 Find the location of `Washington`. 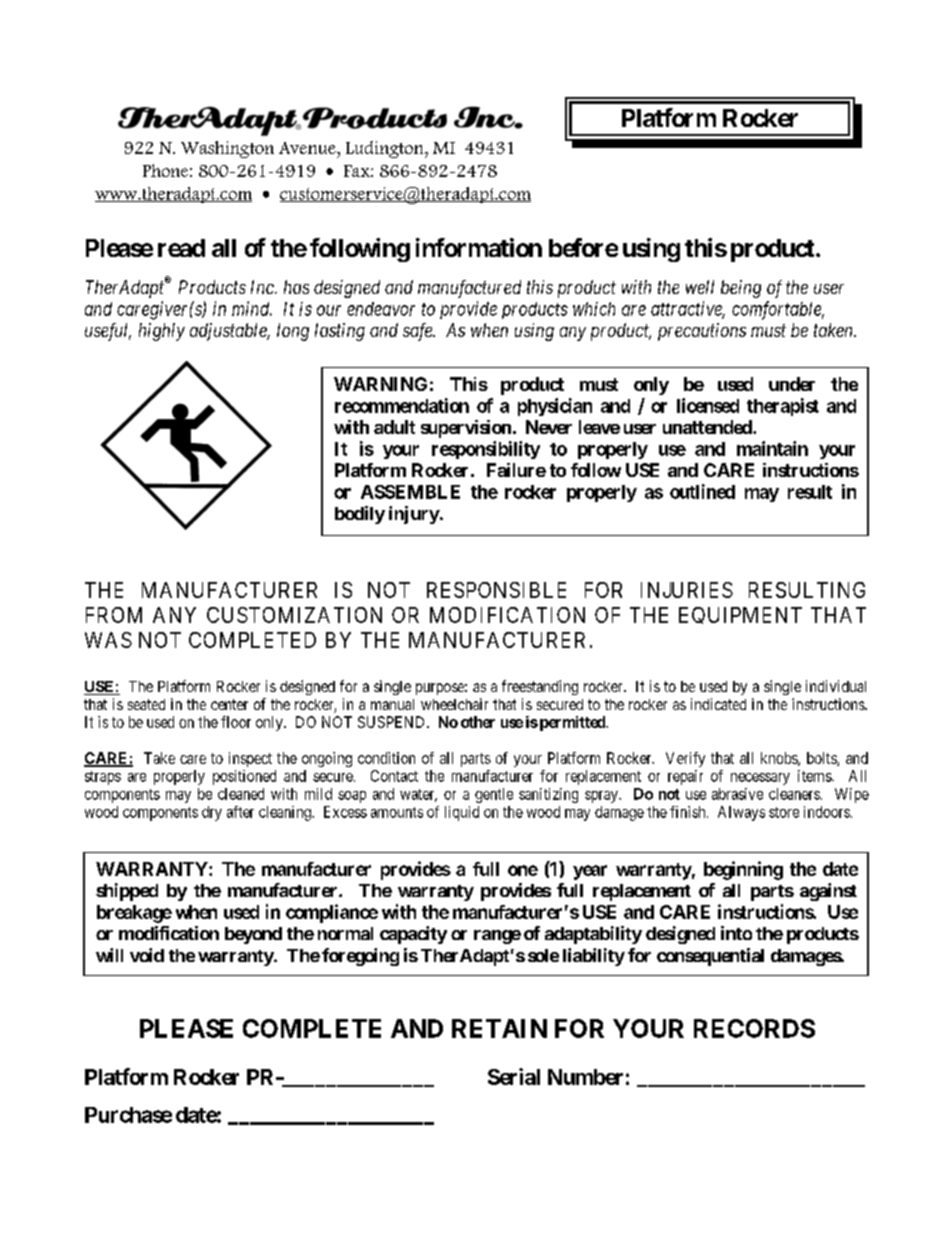

Washington is located at coordinates (227, 149).
